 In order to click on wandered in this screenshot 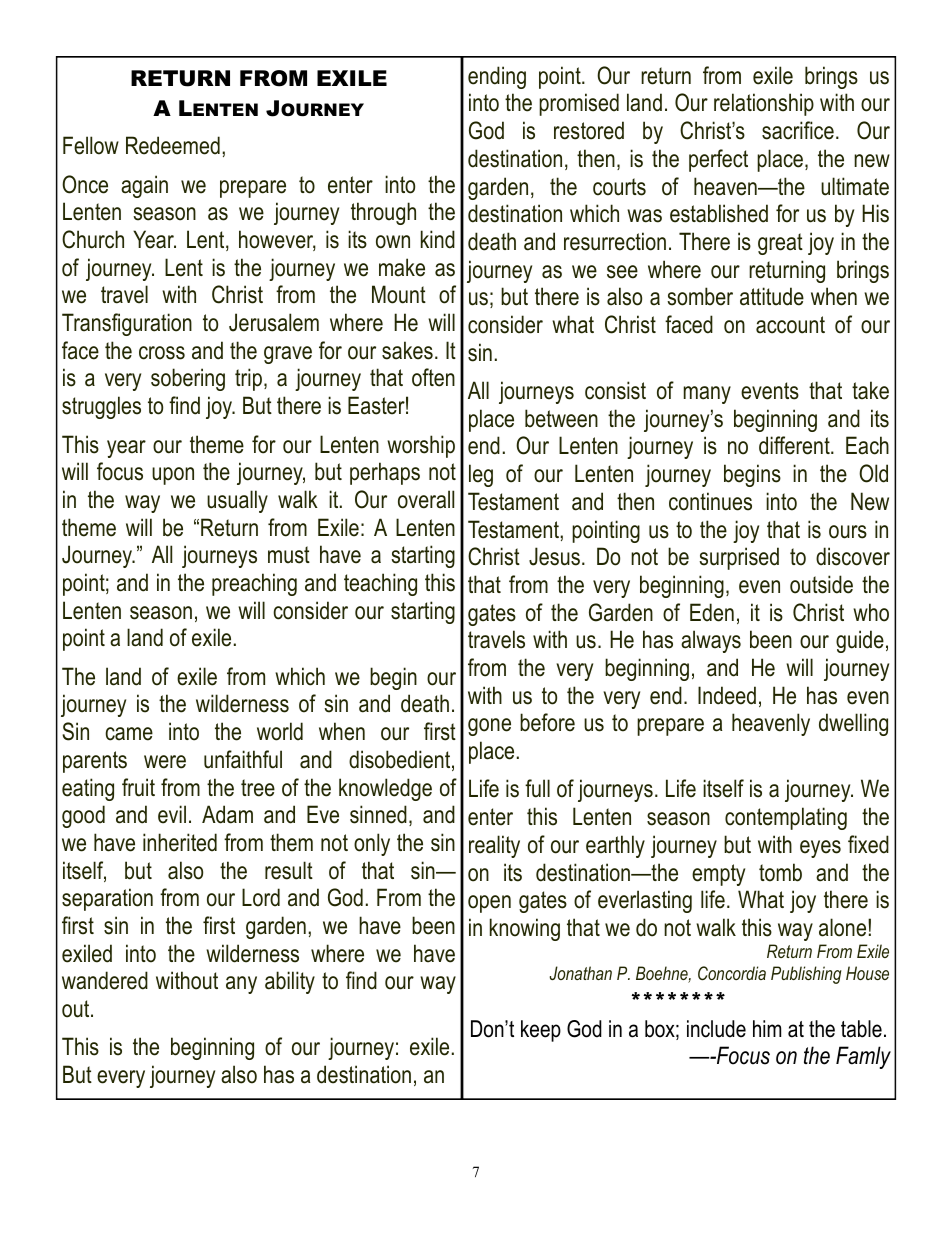, I will do `click(105, 980)`.
